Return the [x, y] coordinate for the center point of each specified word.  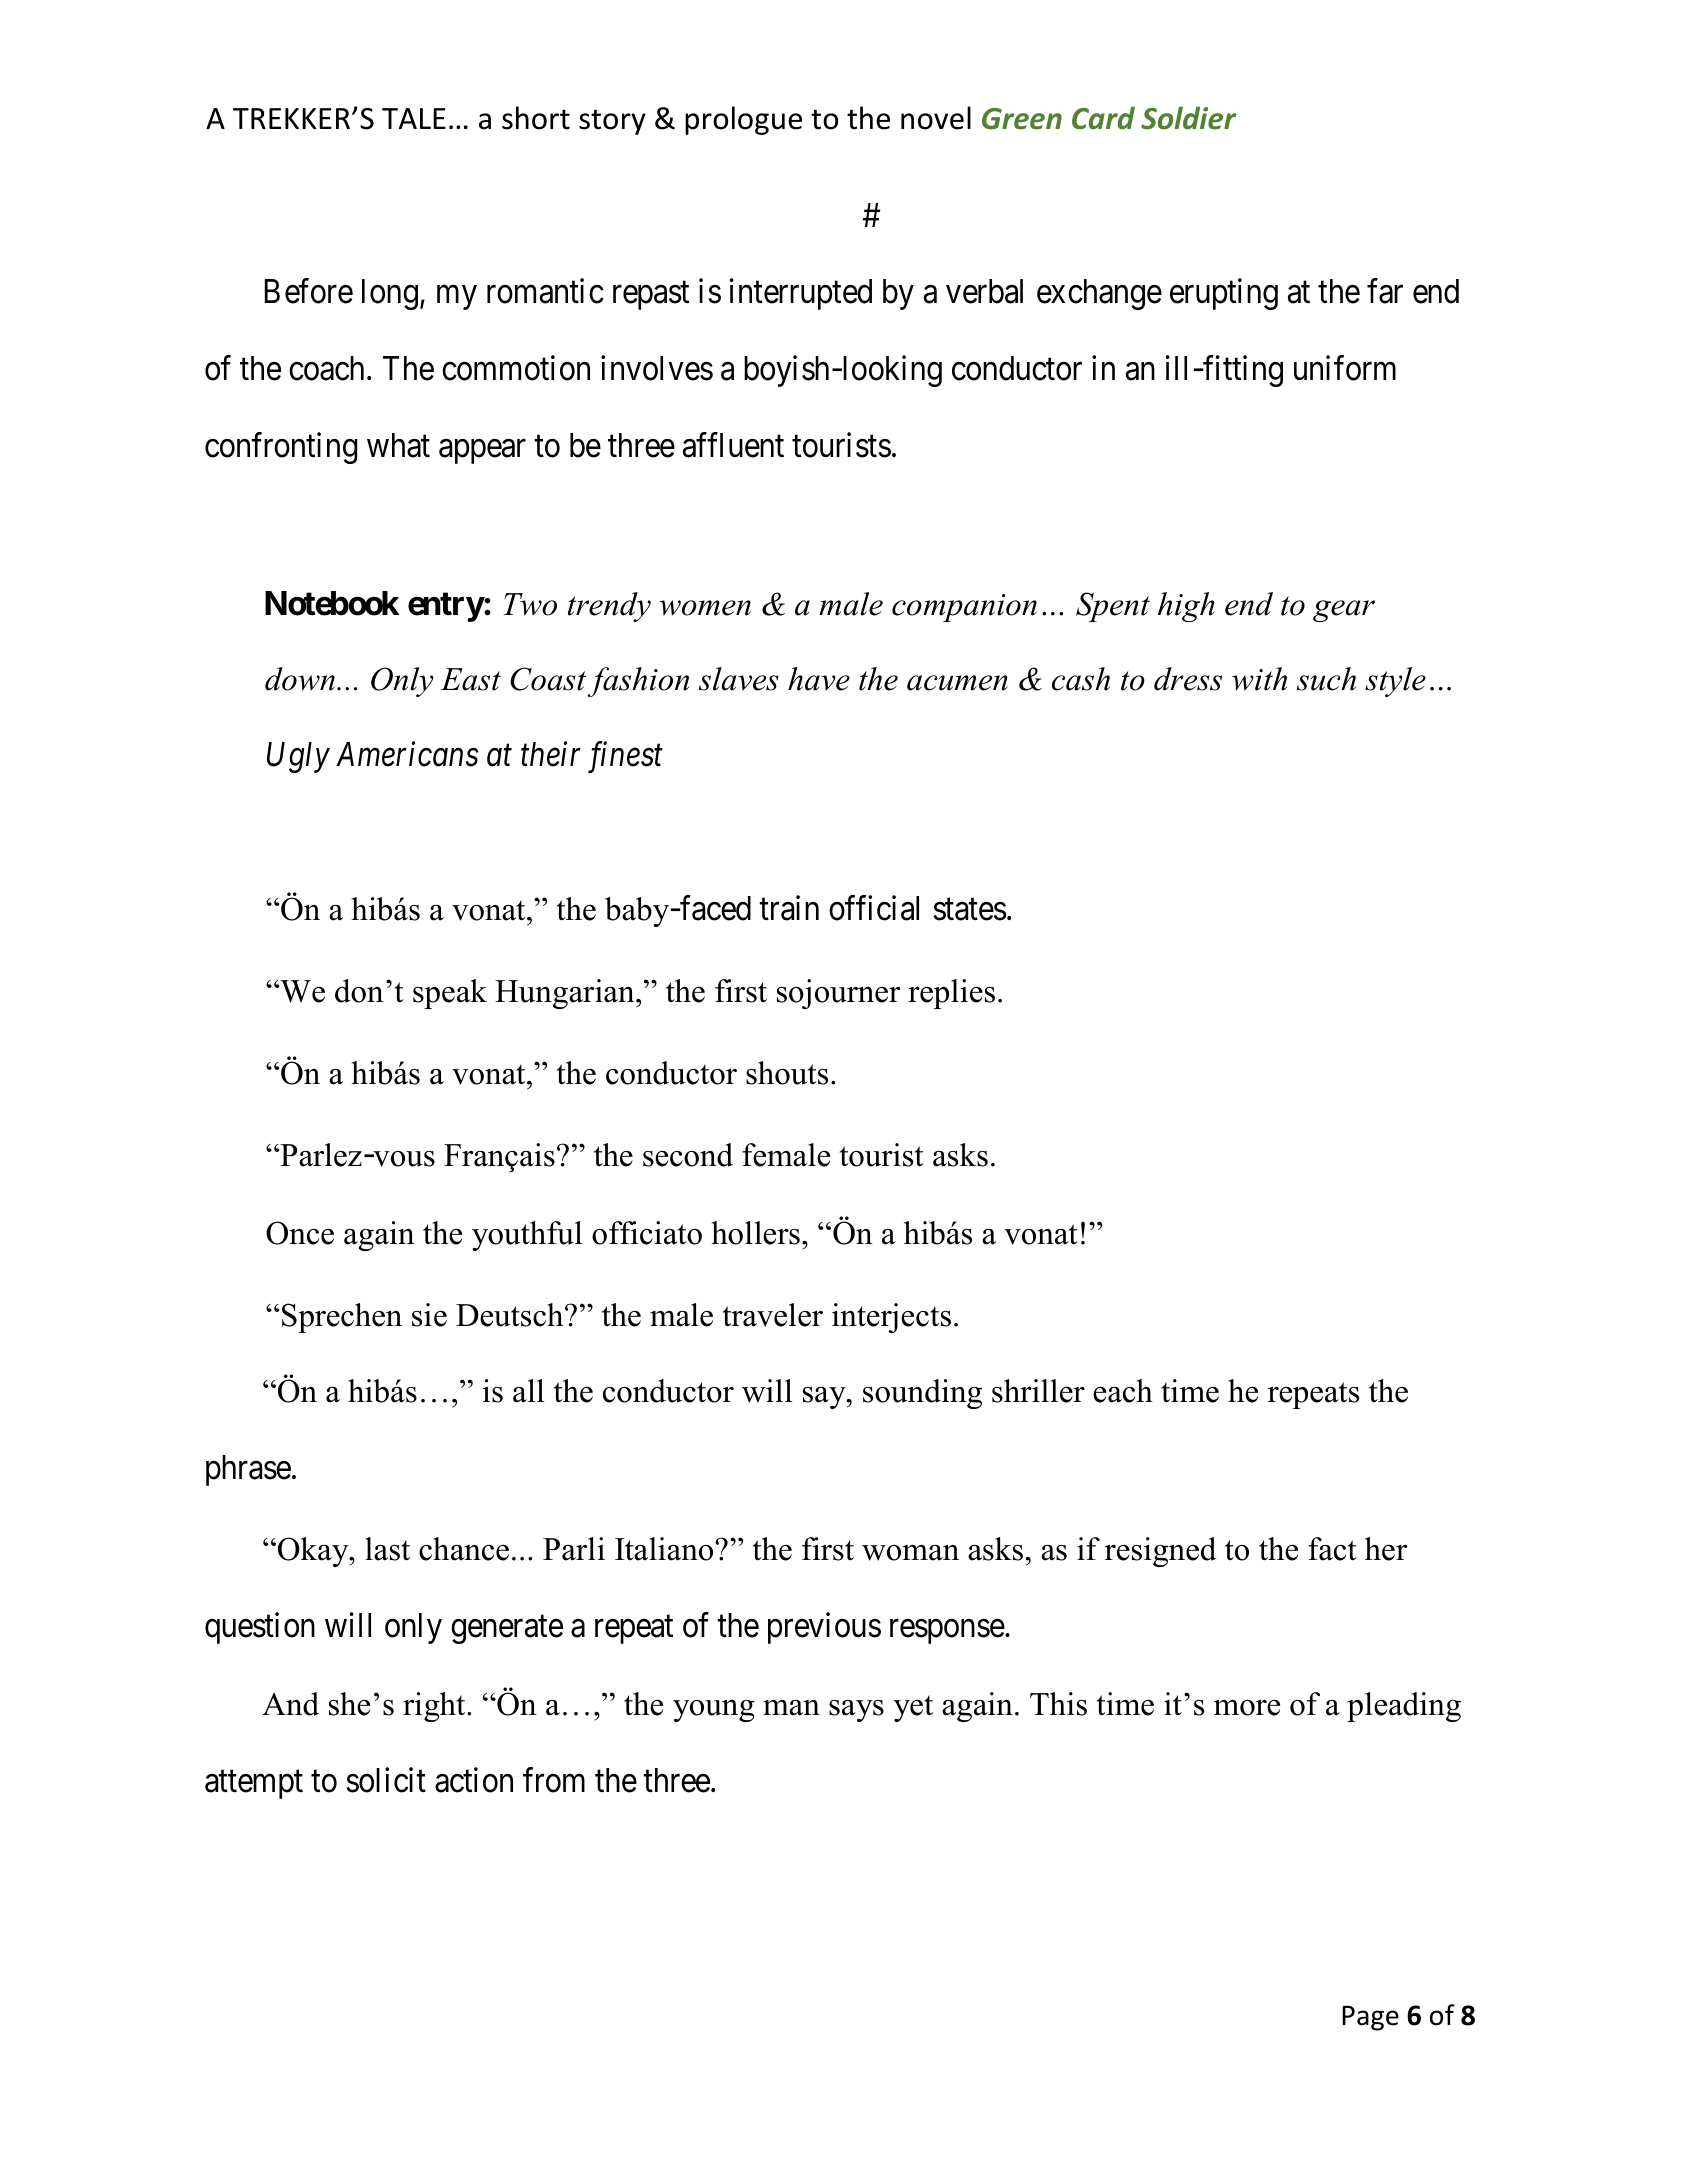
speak [450, 994]
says [856, 1711]
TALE [414, 118]
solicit [386, 1780]
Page [1370, 2018]
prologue [743, 120]
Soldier [1188, 118]
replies [951, 994]
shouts [787, 1073]
